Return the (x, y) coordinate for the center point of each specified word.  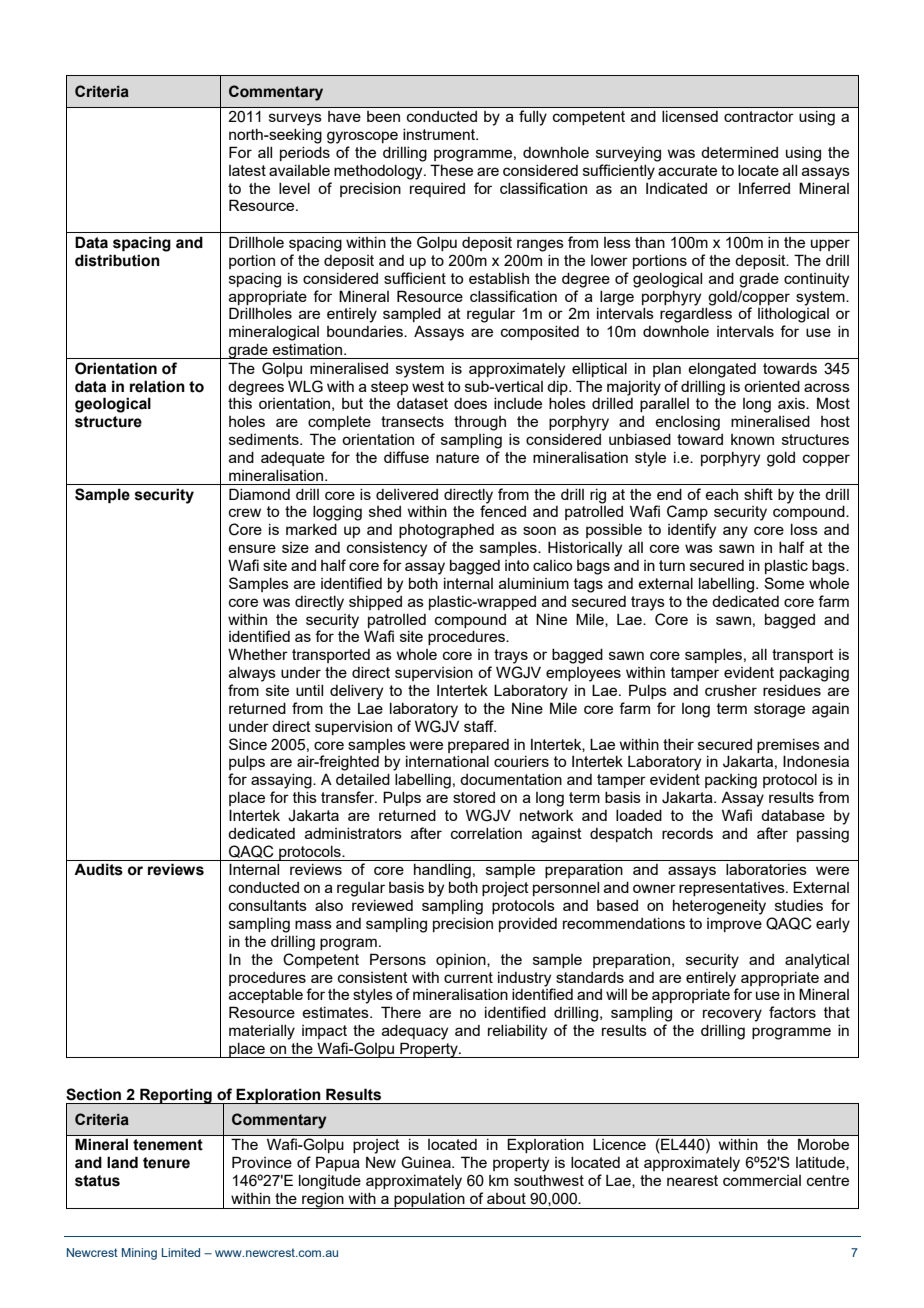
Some (784, 583)
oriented (772, 386)
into (517, 565)
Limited (181, 1252)
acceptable (266, 996)
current (468, 977)
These (451, 170)
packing (731, 781)
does (470, 403)
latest (247, 170)
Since (248, 744)
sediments (265, 439)
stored (474, 797)
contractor (759, 116)
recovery (732, 1015)
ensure (252, 548)
